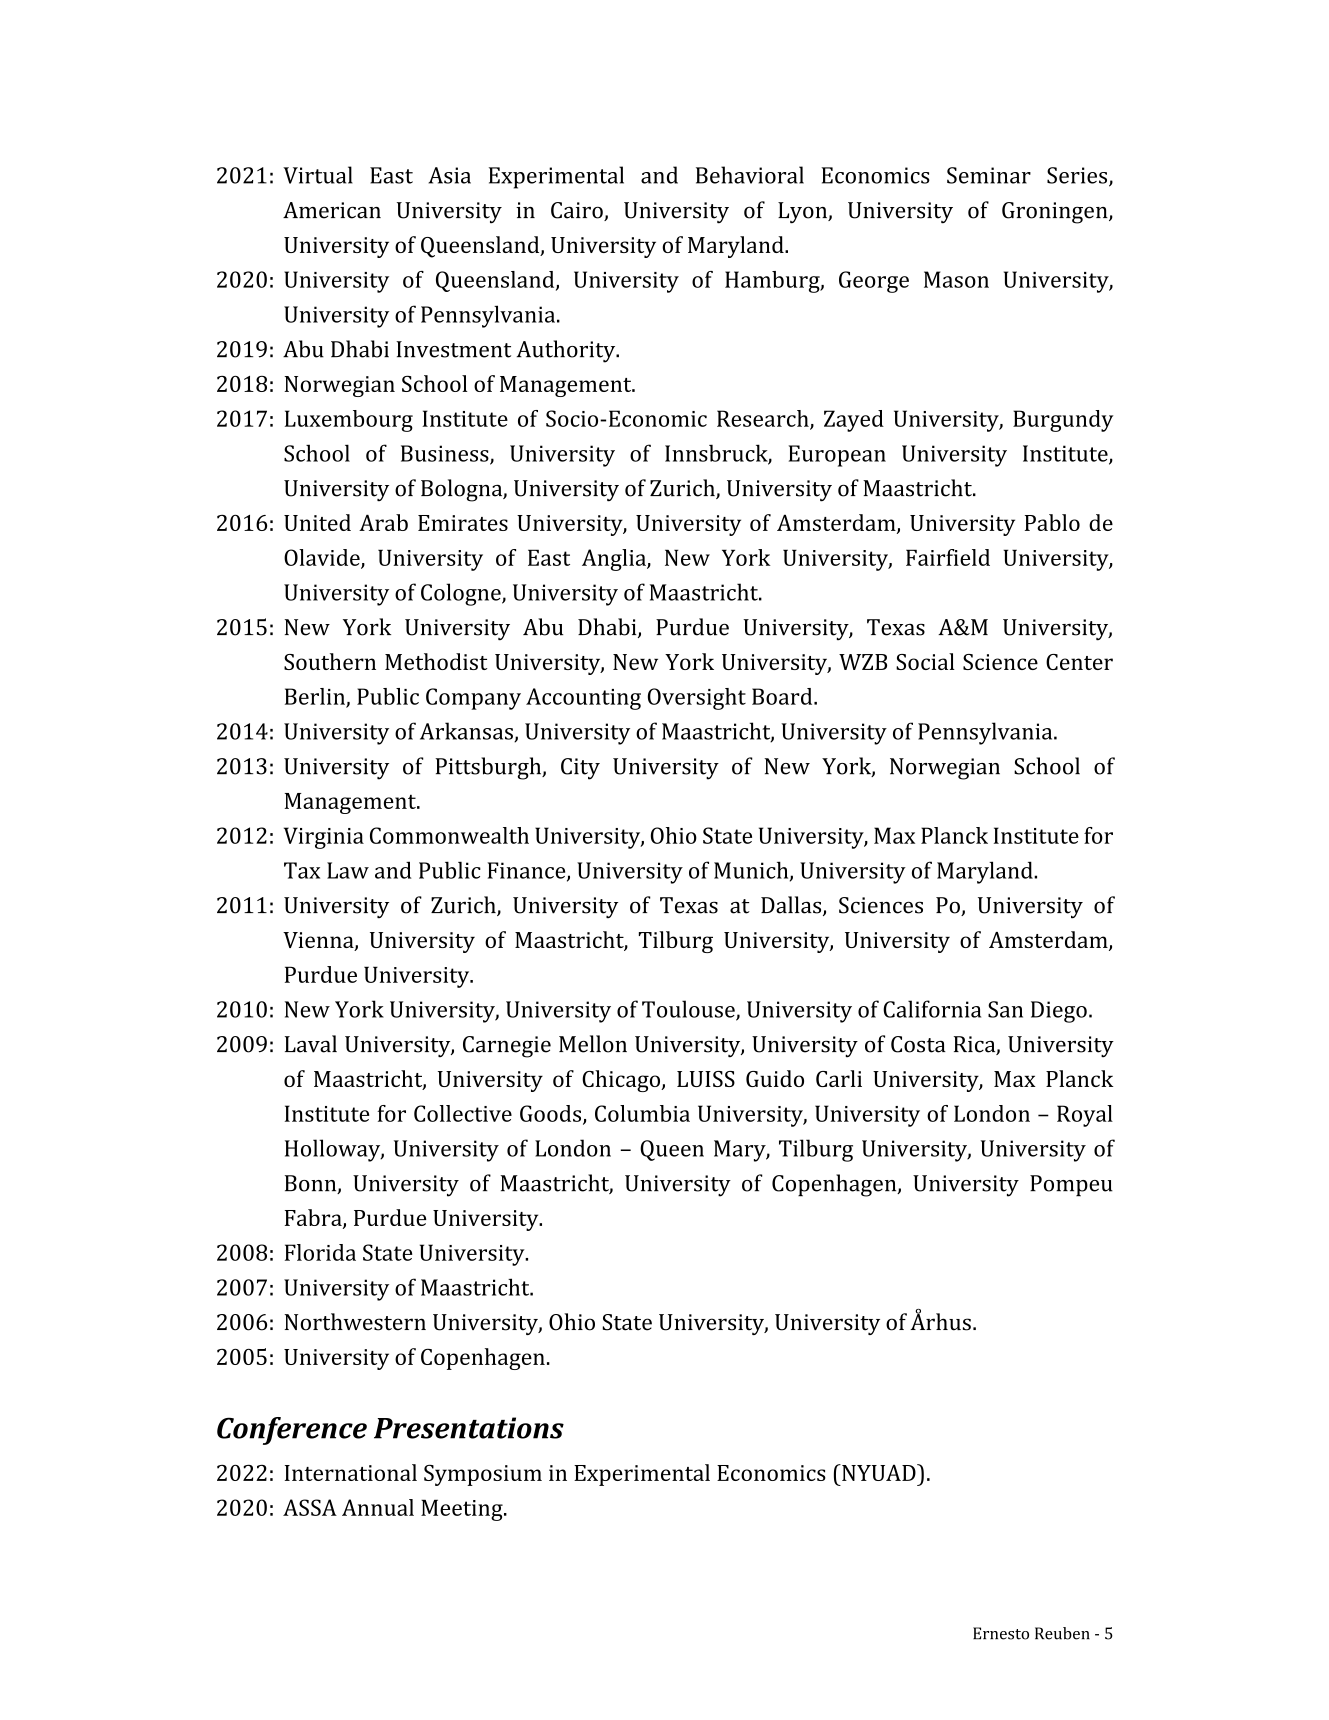 The width and height of the page is (1329, 1720). What do you see at coordinates (792, 906) in the page?
I see `Dallas` at bounding box center [792, 906].
